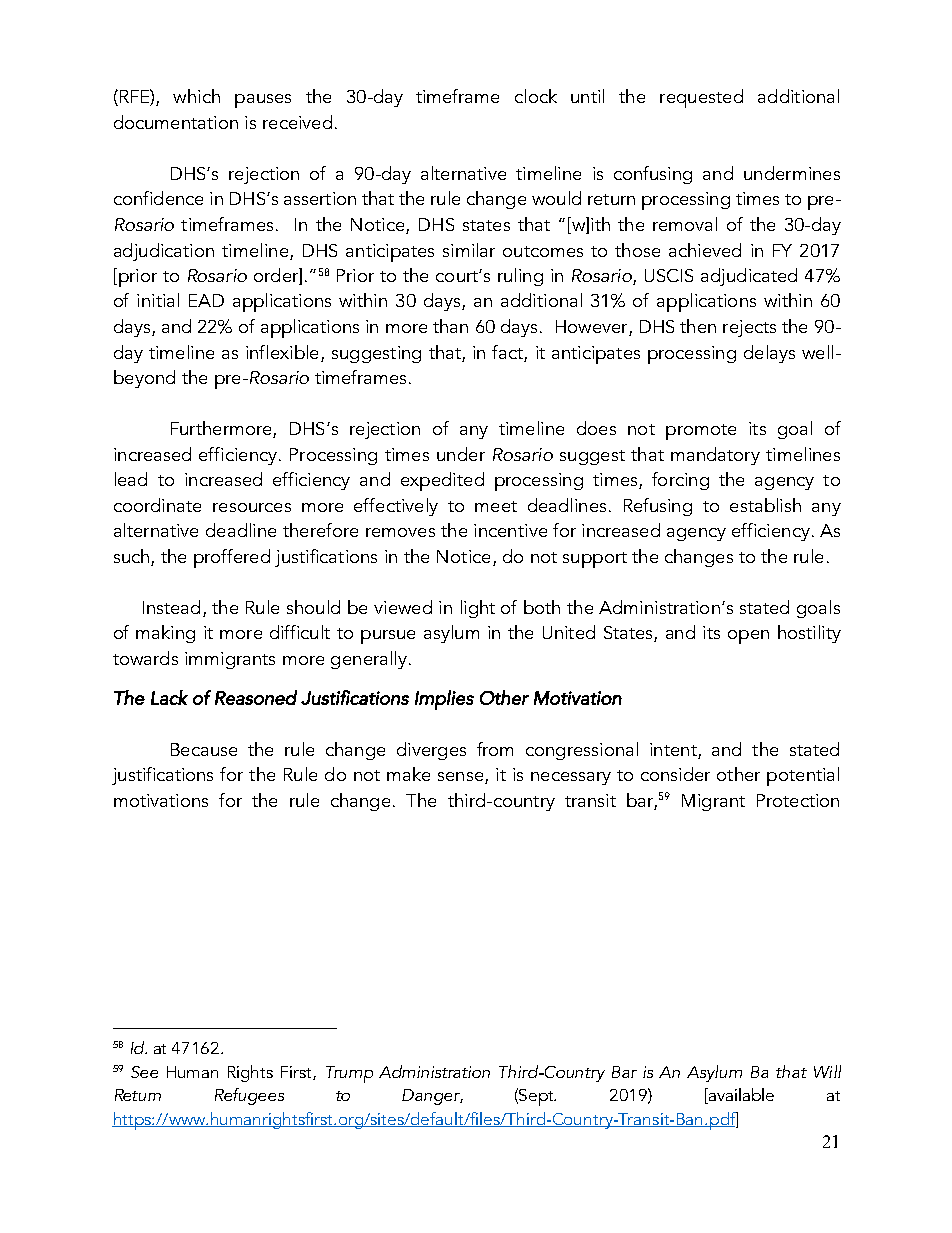 The height and width of the page is (1233, 952). Describe the element at coordinates (204, 749) in the page. I see `Because` at that location.
